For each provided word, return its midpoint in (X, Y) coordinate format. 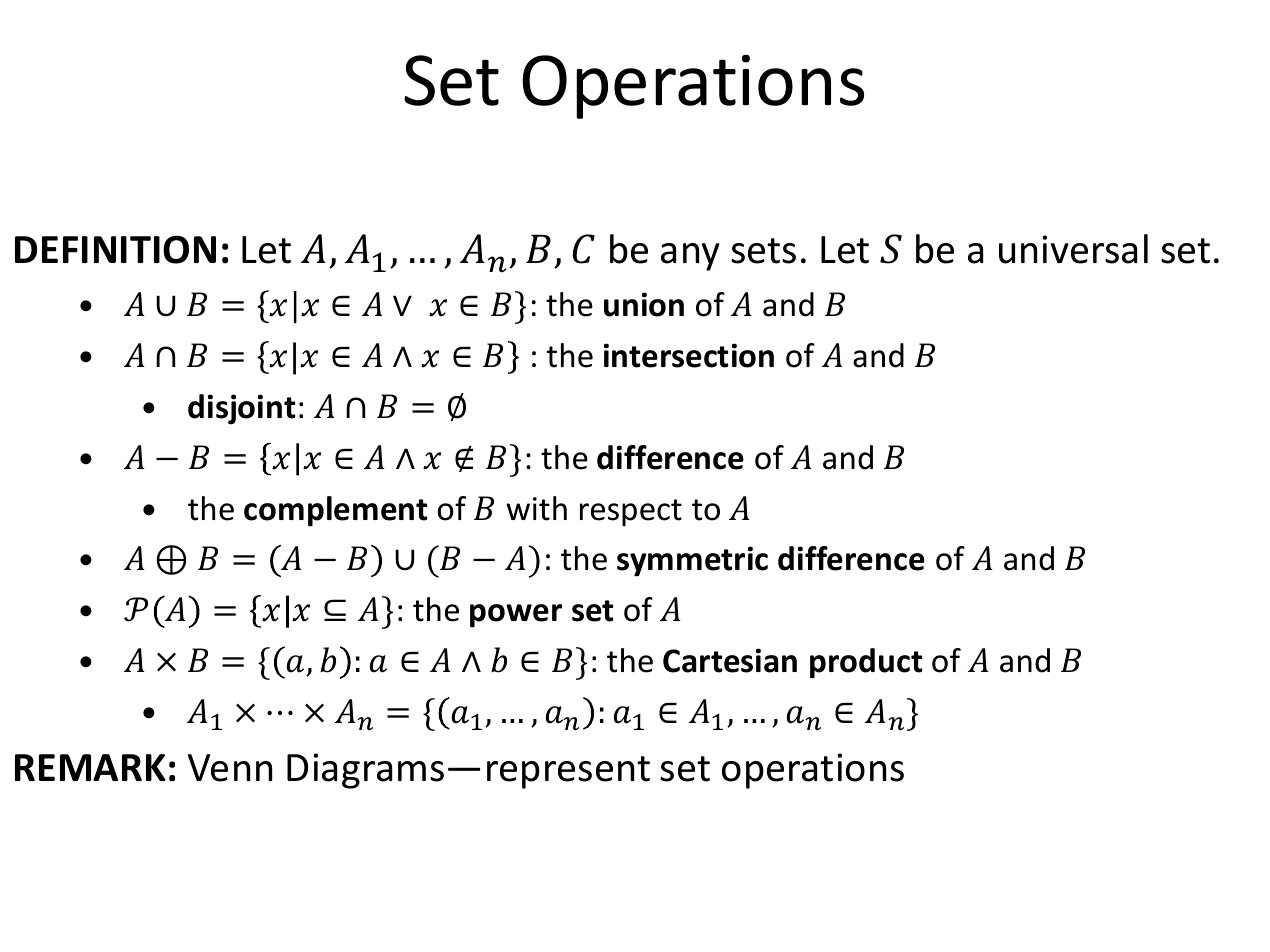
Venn (230, 768)
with (536, 508)
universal (1073, 249)
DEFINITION (115, 249)
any (690, 257)
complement (336, 511)
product (866, 663)
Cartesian (730, 660)
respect (631, 513)
